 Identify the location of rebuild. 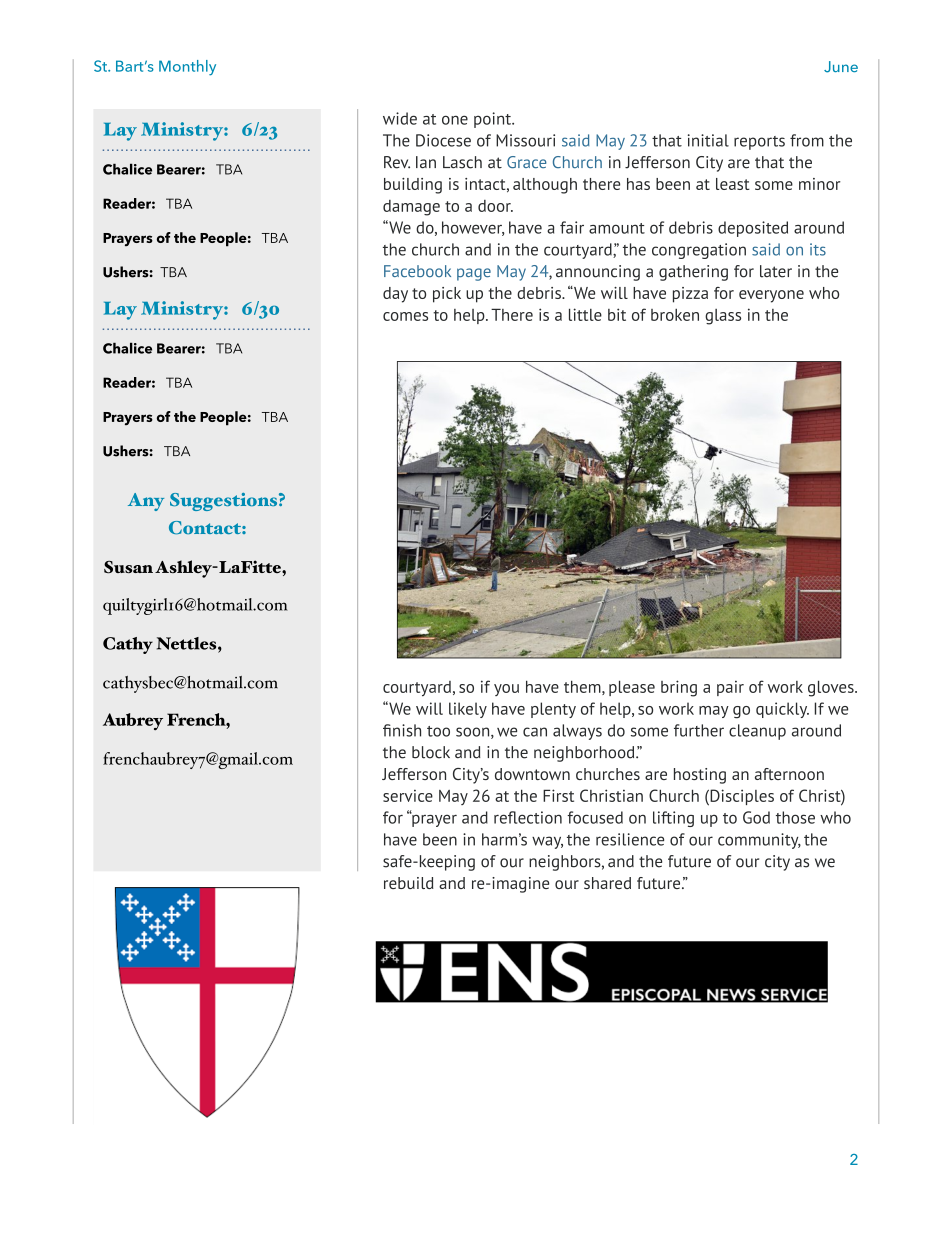
(409, 883).
